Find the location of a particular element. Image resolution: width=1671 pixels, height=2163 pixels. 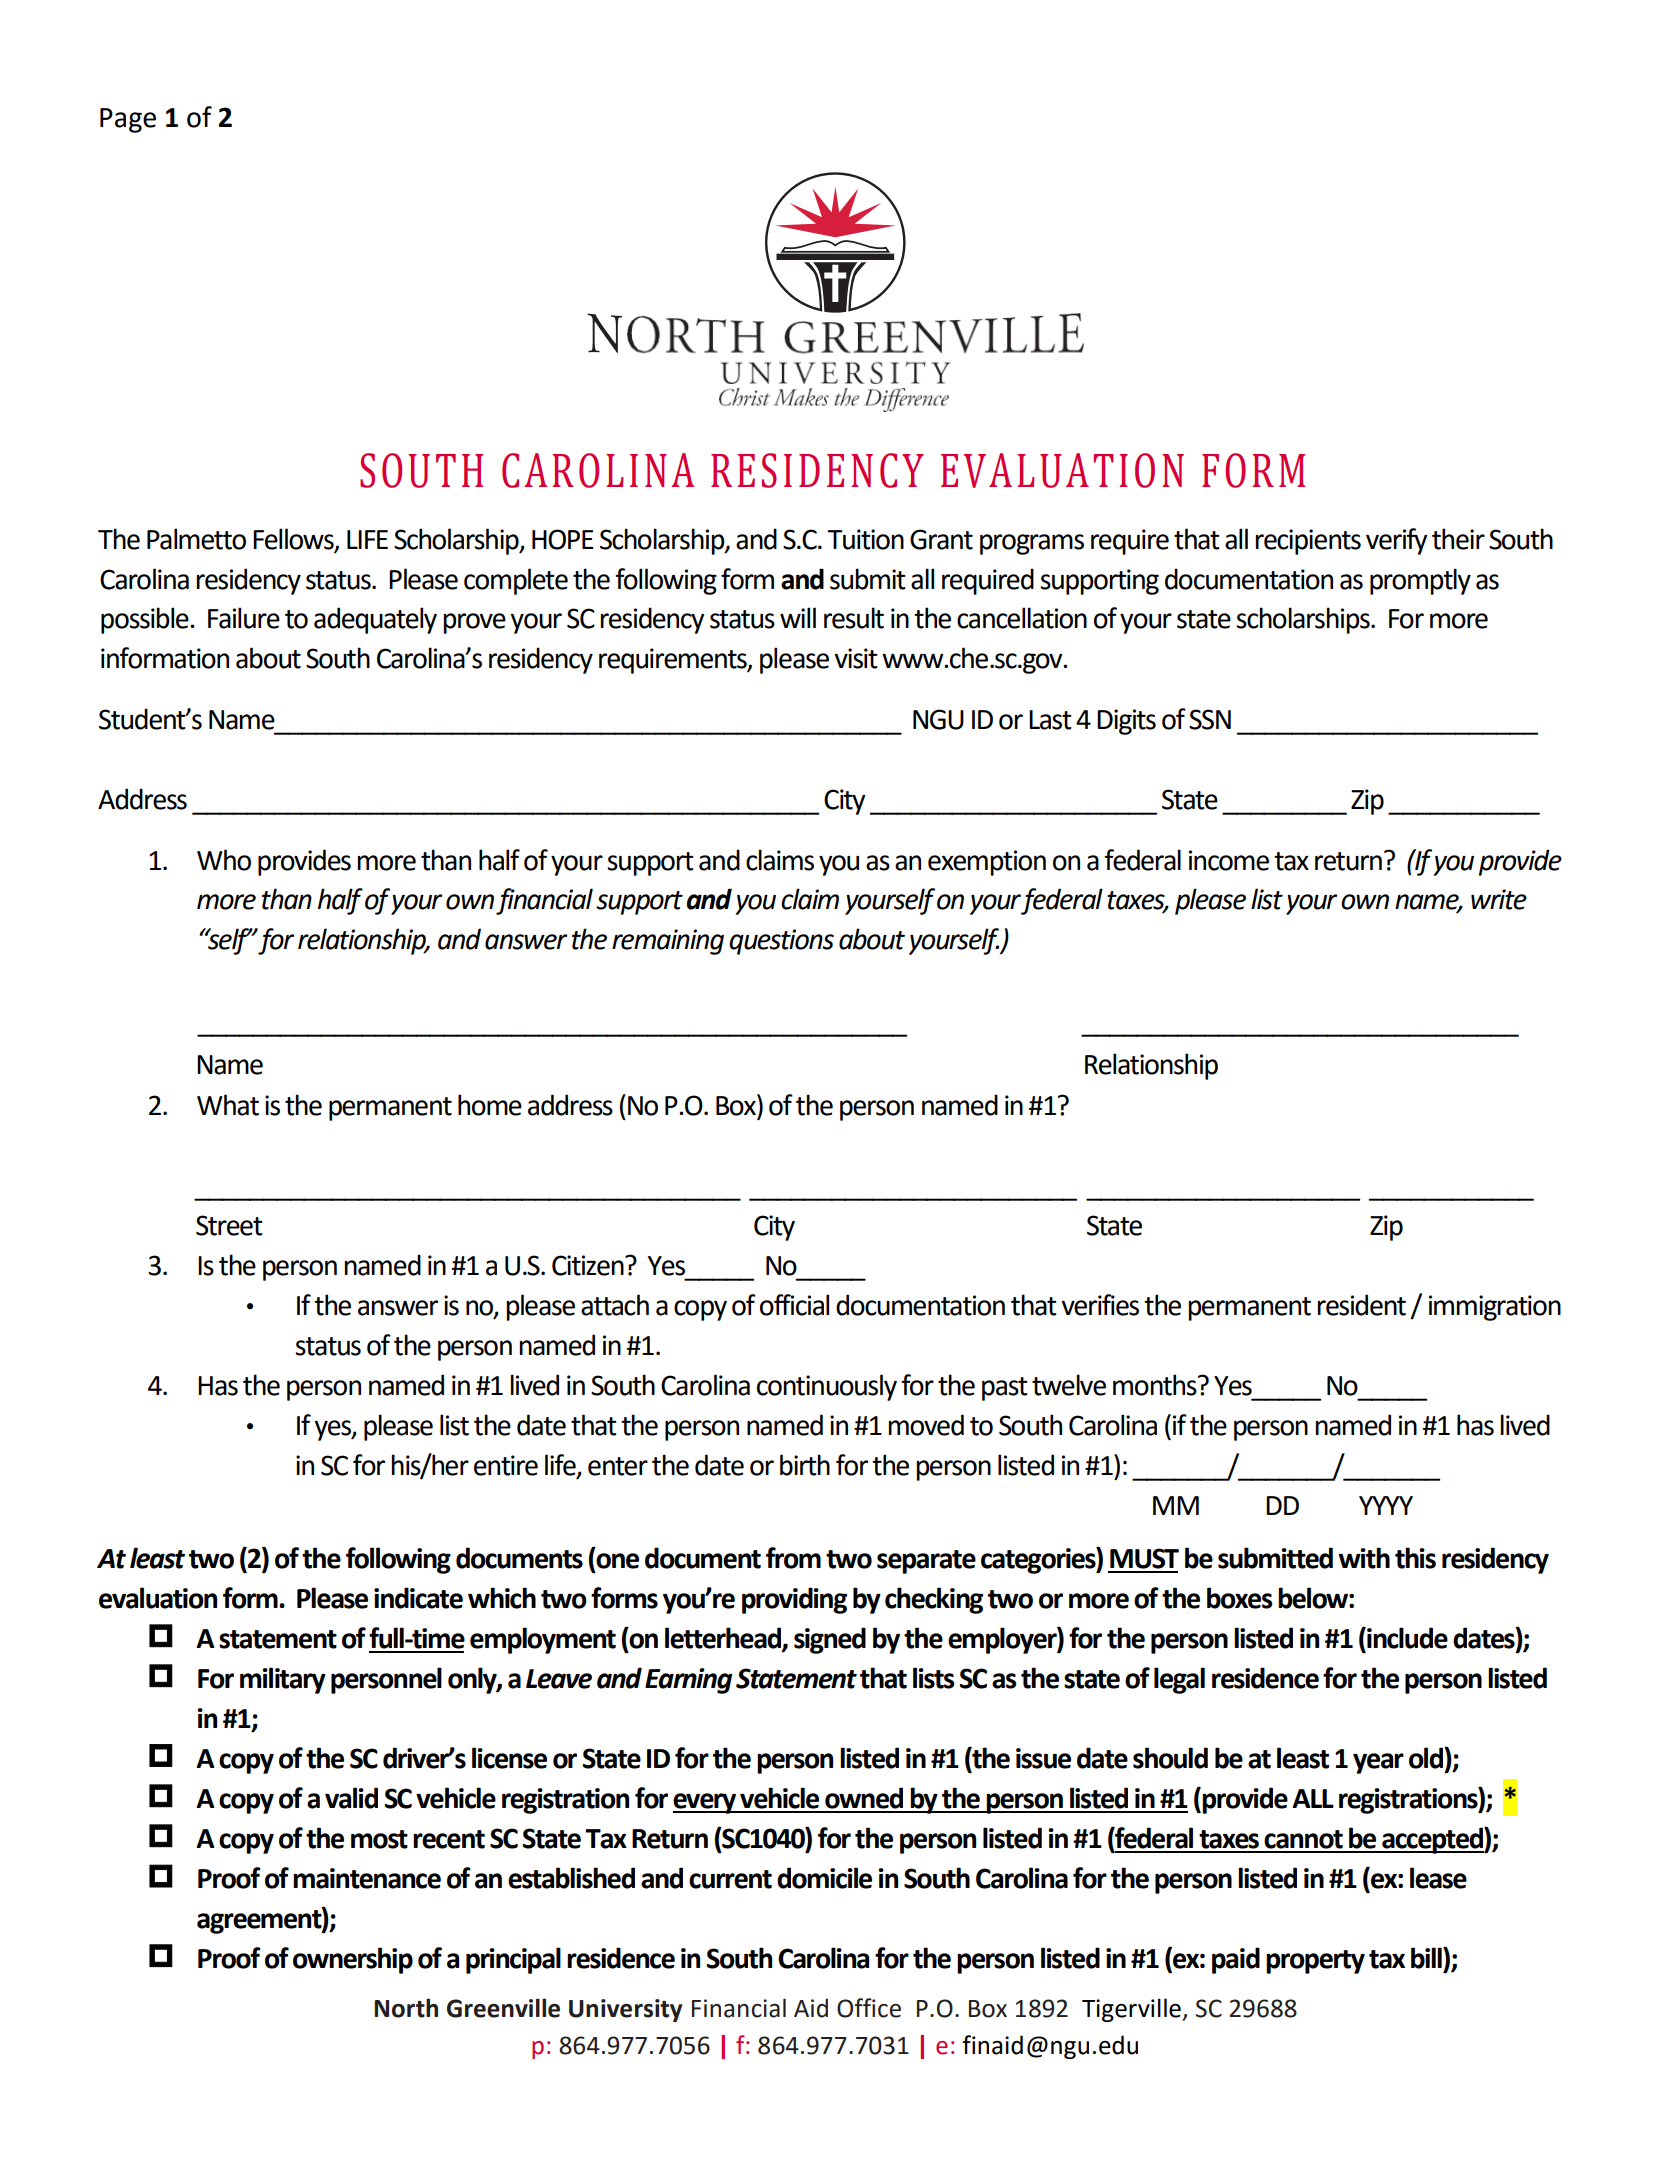

recipients is located at coordinates (1308, 542).
